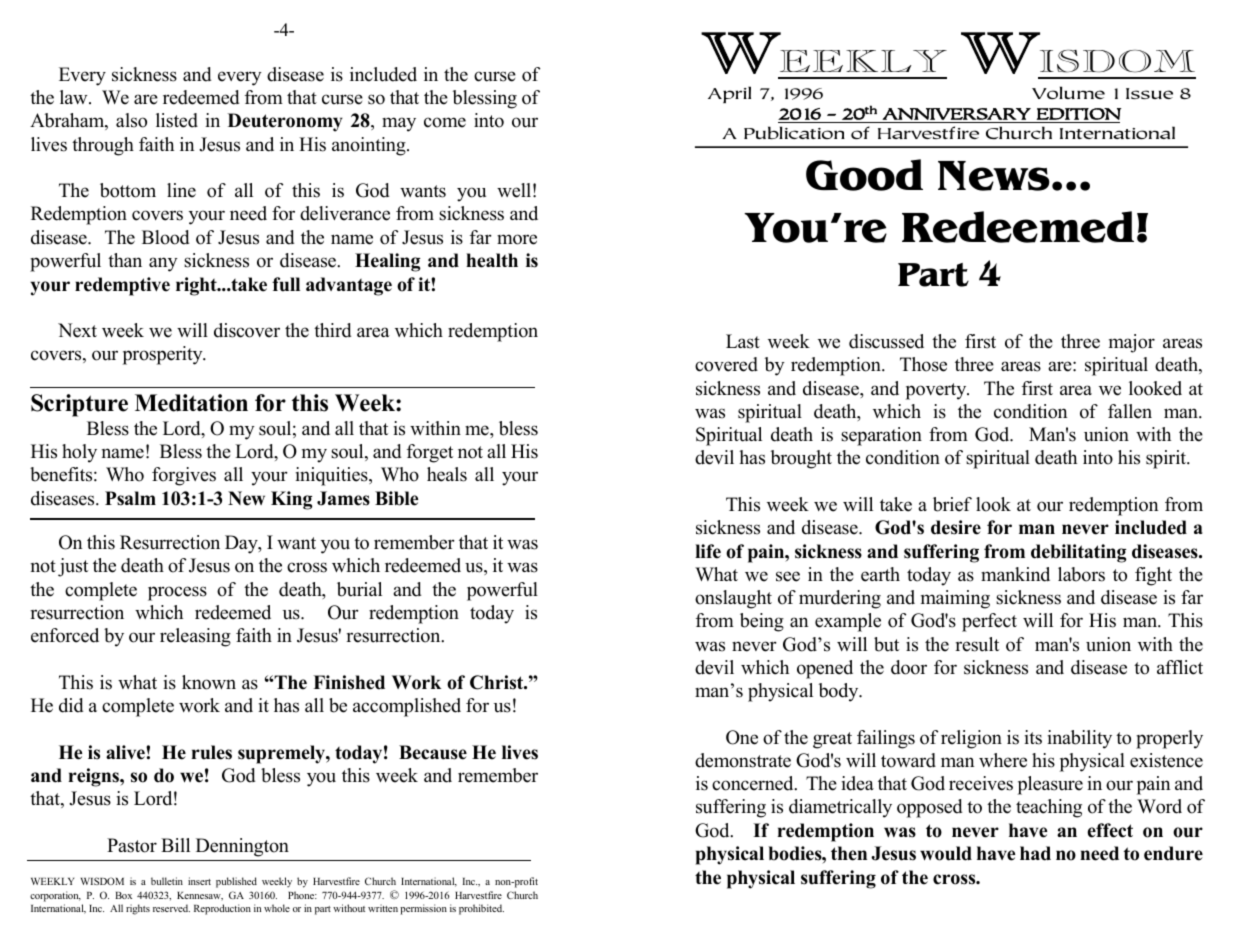  I want to click on covered, so click(726, 364).
